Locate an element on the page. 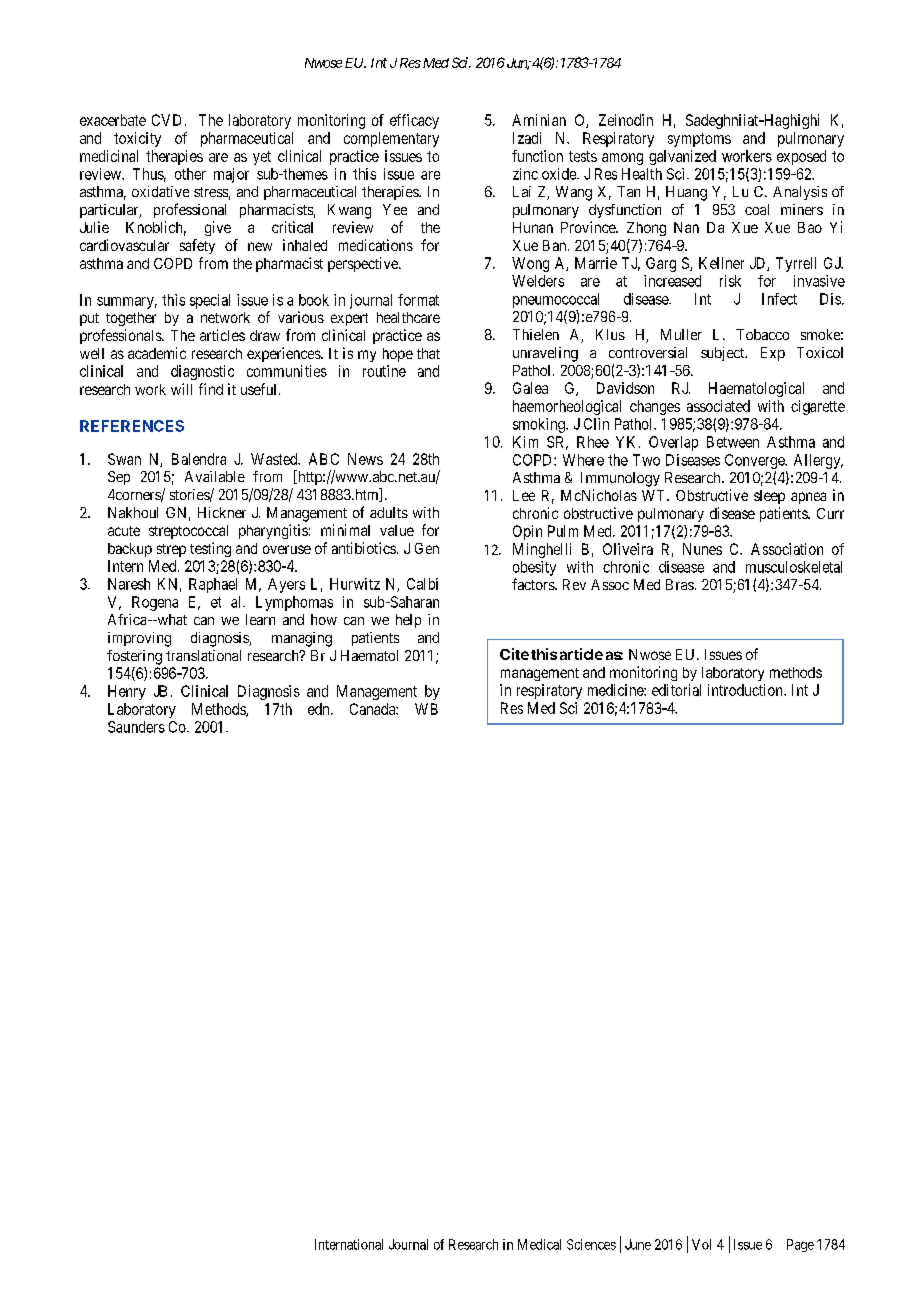  other is located at coordinates (190, 174).
